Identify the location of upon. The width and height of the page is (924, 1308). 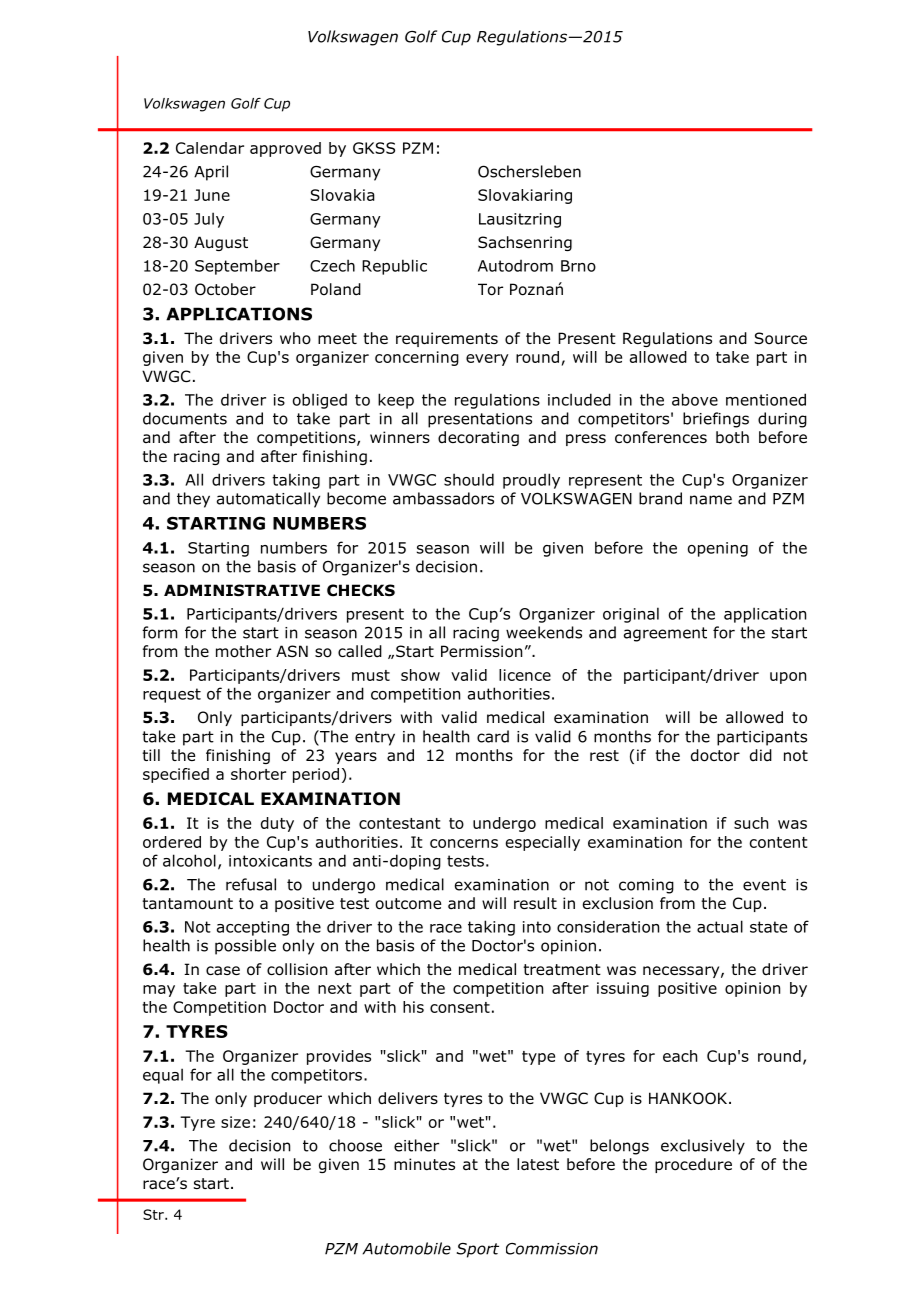
(788, 678).
